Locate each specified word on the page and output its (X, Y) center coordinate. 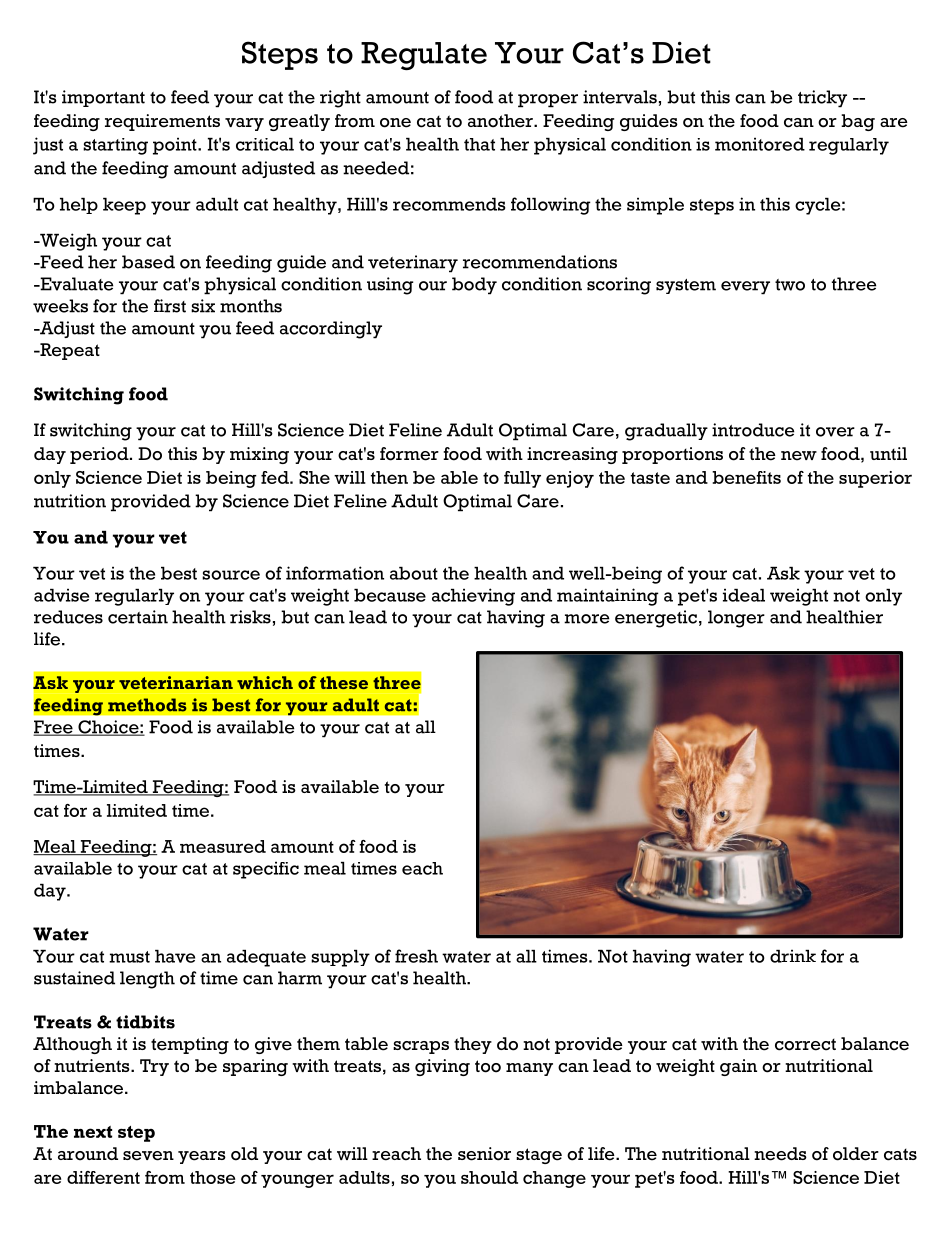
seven (148, 1156)
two (790, 285)
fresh (416, 956)
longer (736, 619)
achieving (473, 597)
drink (793, 956)
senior (484, 1154)
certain (138, 617)
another (501, 121)
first (170, 306)
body (474, 286)
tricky (822, 99)
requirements (162, 122)
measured (223, 846)
